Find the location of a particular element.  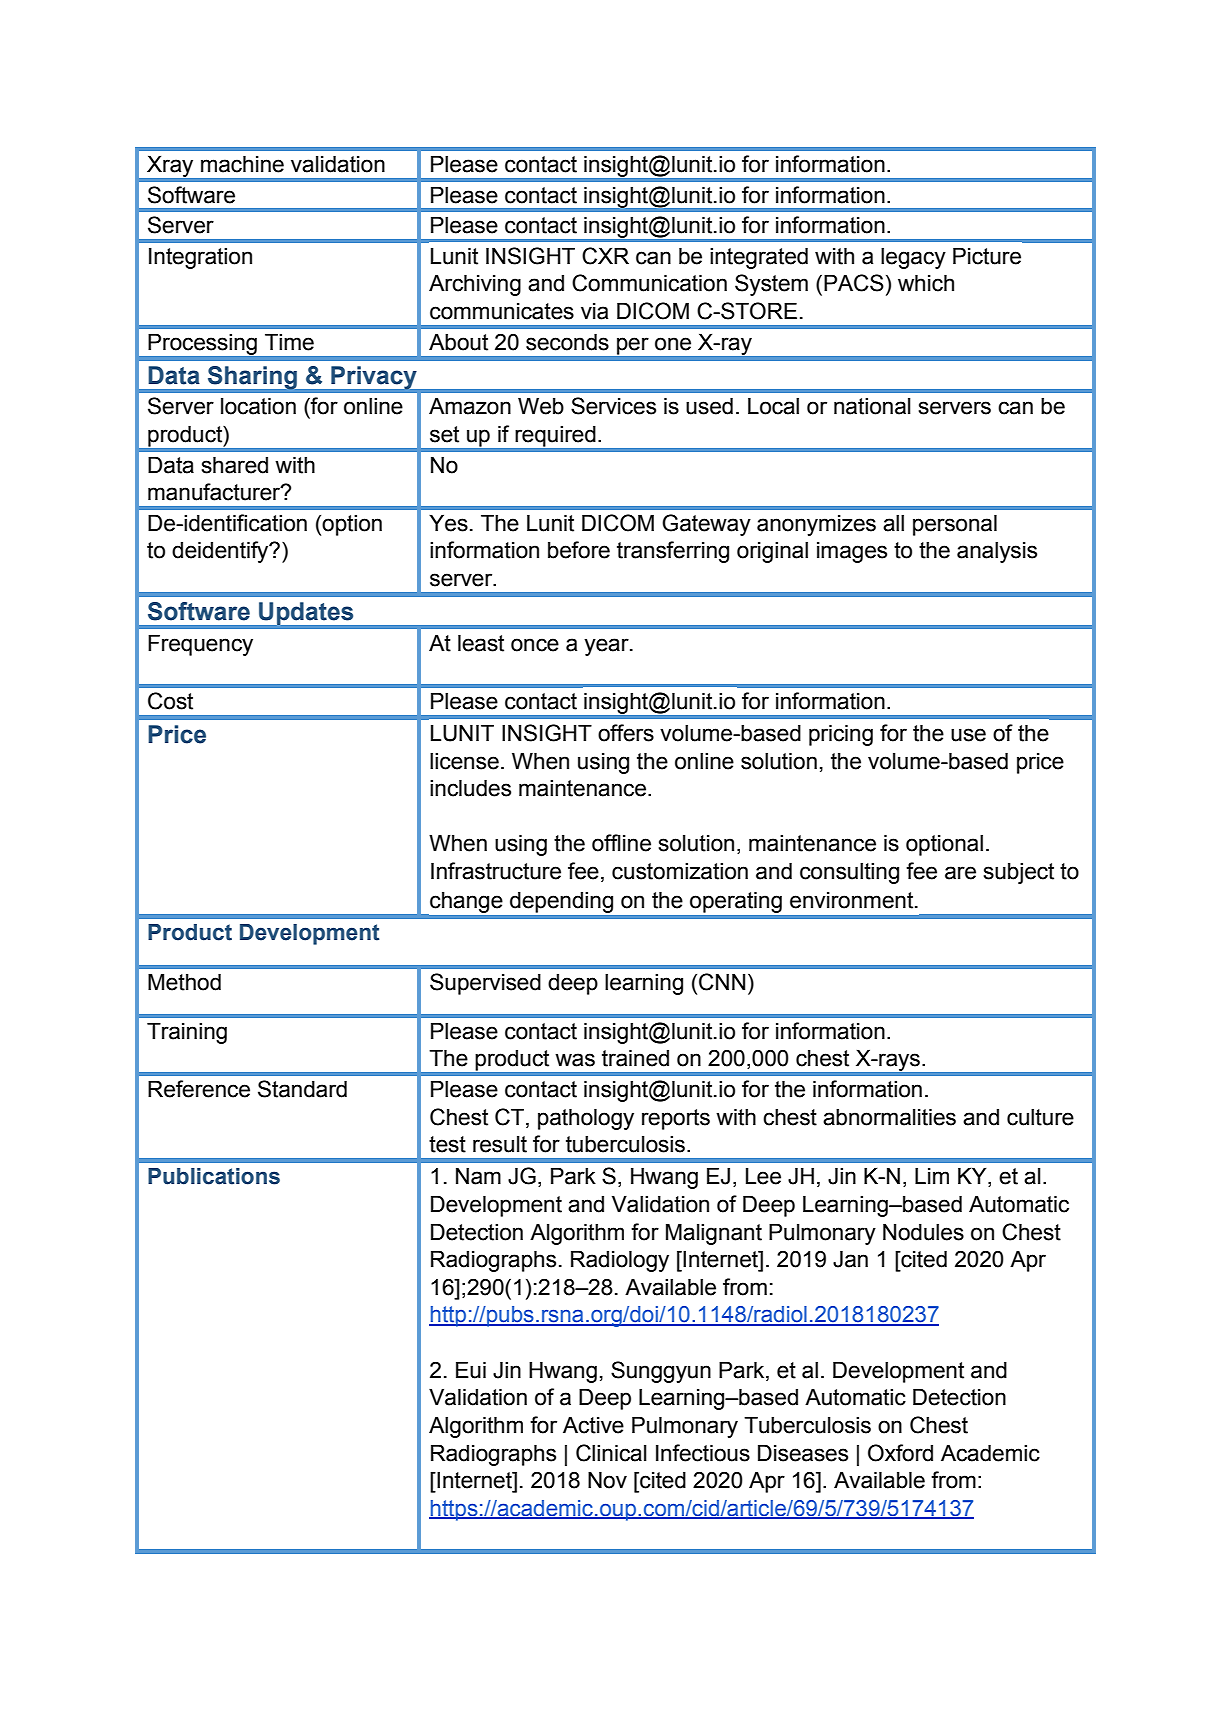

subject is located at coordinates (1019, 873).
